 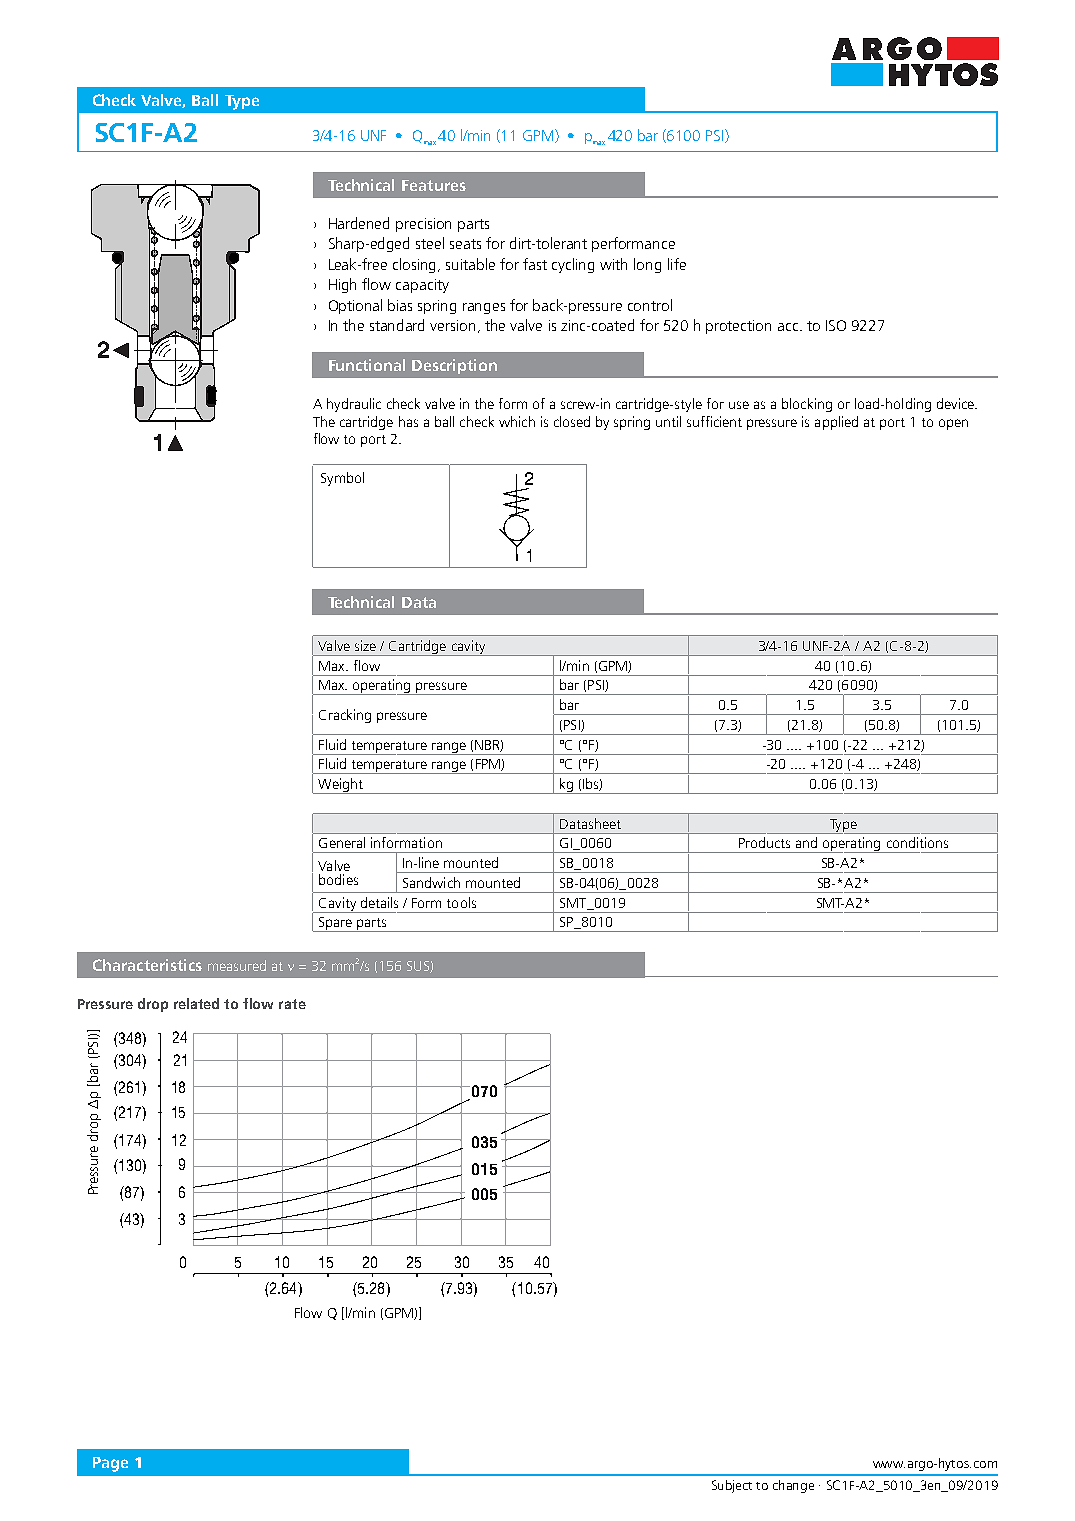 What do you see at coordinates (359, 223) in the screenshot?
I see `Hardened` at bounding box center [359, 223].
